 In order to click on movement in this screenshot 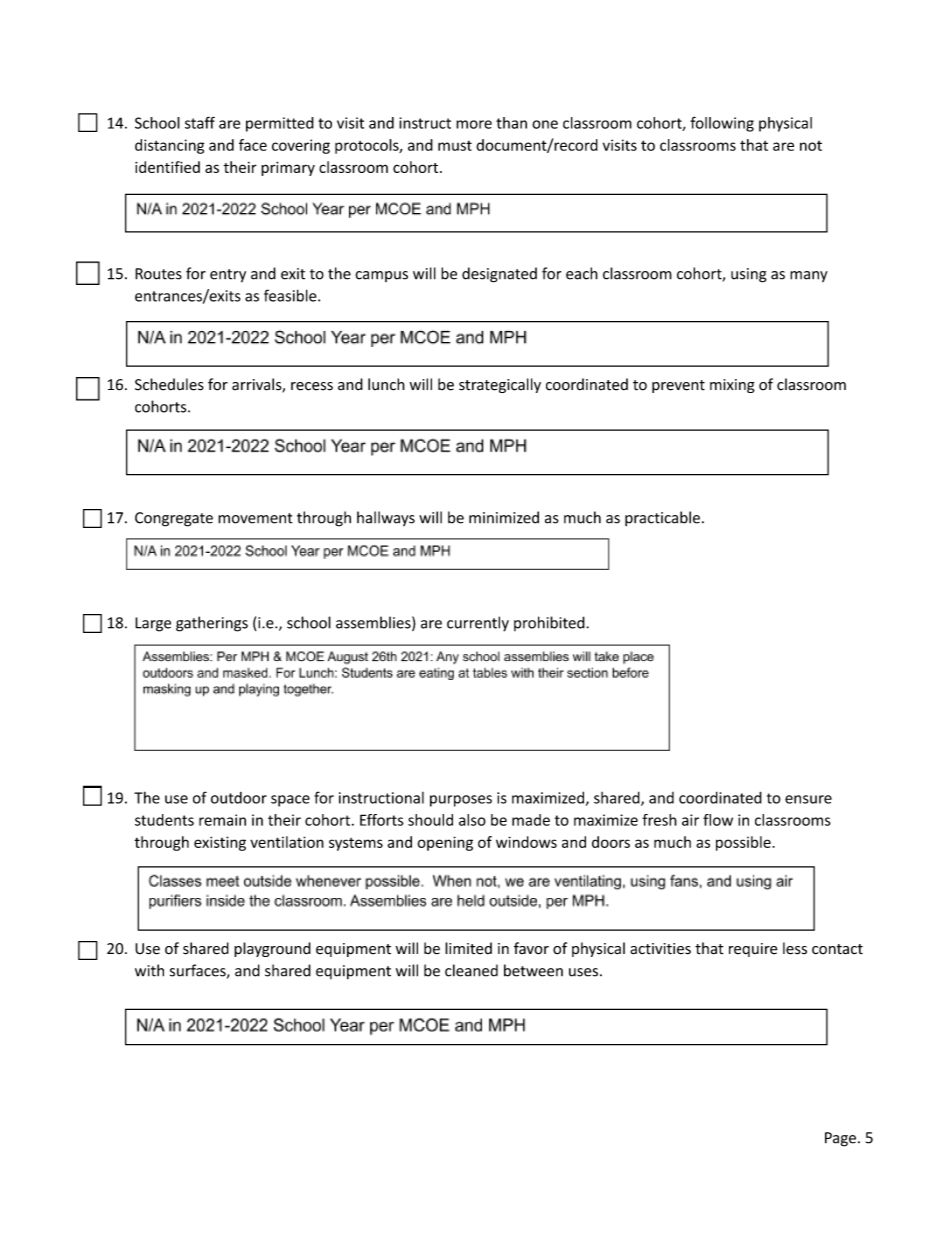, I will do `click(255, 518)`.
